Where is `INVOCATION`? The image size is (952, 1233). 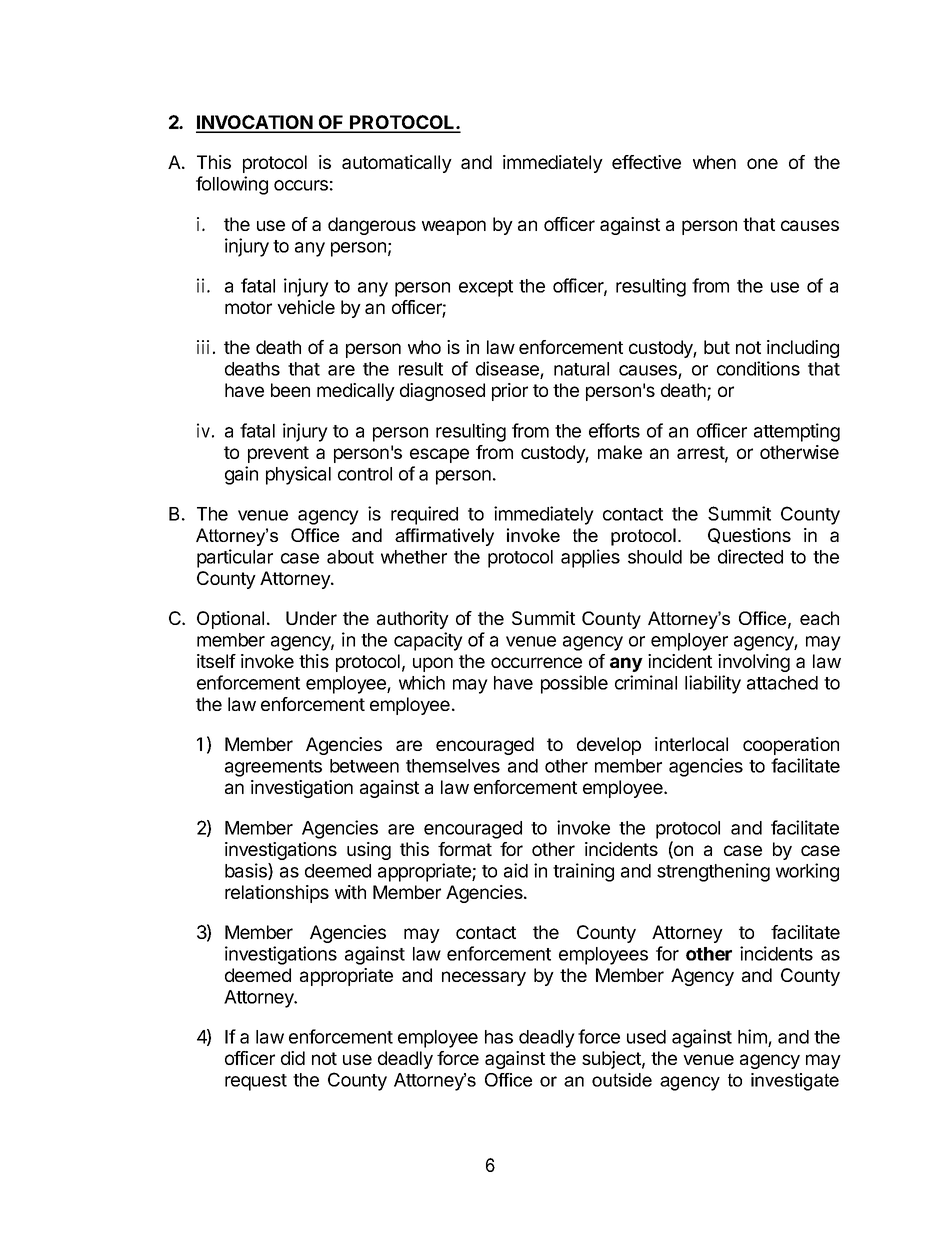 INVOCATION is located at coordinates (255, 123).
